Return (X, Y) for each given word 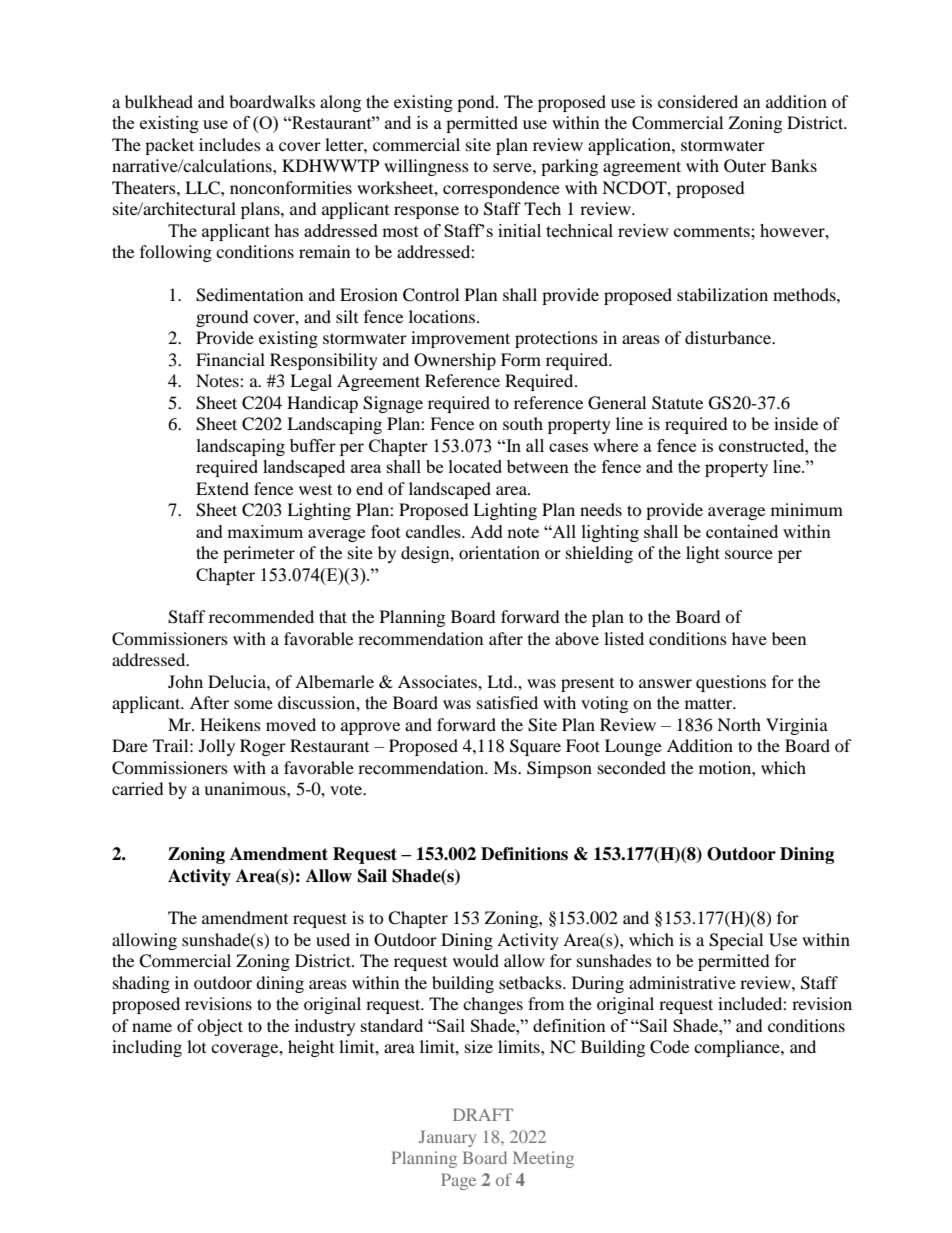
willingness (426, 167)
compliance (738, 1048)
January (447, 1138)
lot (196, 1046)
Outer (745, 166)
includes (230, 144)
